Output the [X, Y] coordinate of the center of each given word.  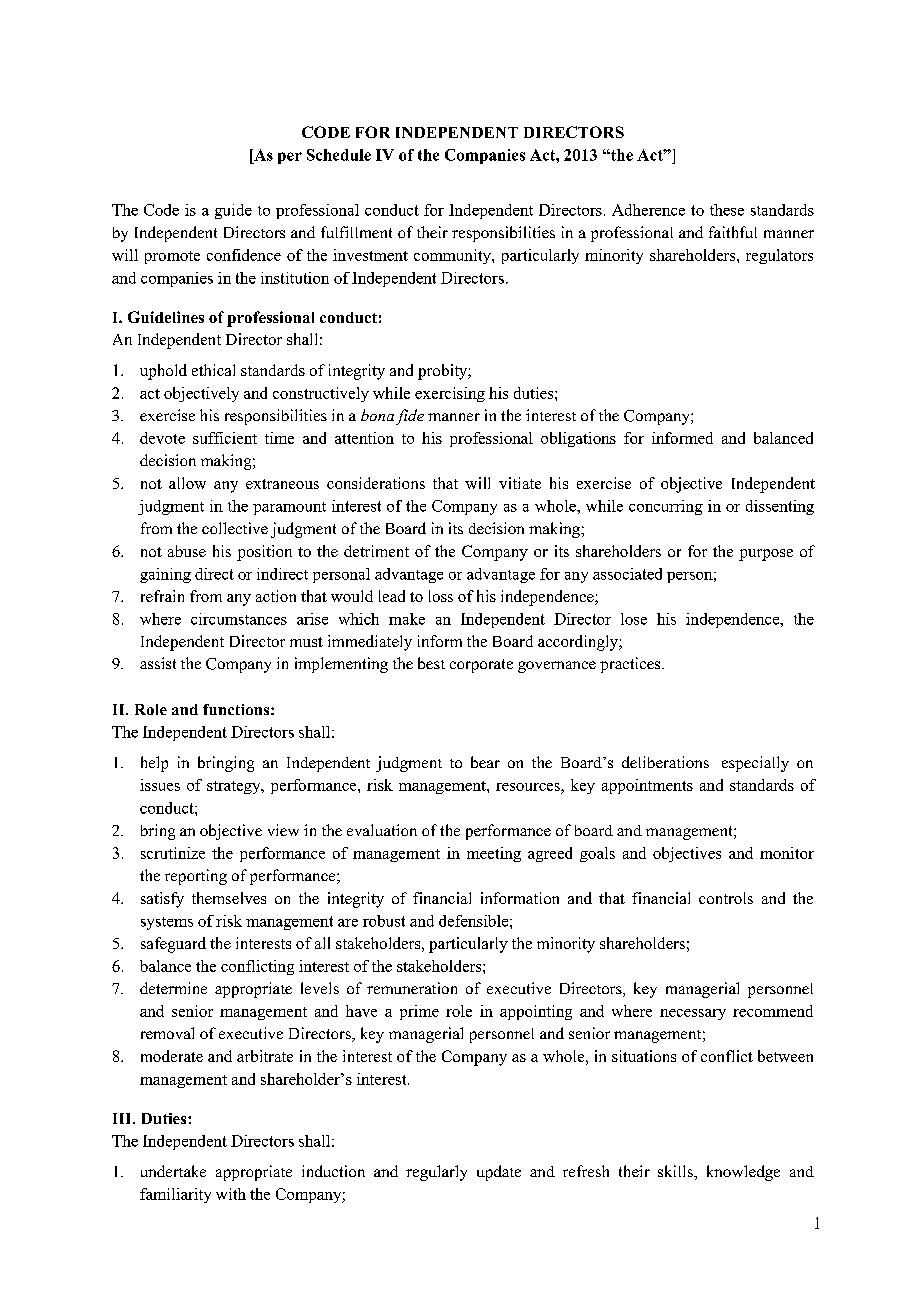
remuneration [412, 988]
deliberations [665, 762]
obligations [578, 439]
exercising [450, 394]
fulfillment [356, 232]
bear [485, 762]
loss [441, 596]
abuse [187, 551]
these [727, 210]
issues [160, 785]
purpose [766, 555]
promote [172, 257]
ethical [213, 370]
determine [173, 988]
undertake [173, 1171]
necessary [693, 1014]
